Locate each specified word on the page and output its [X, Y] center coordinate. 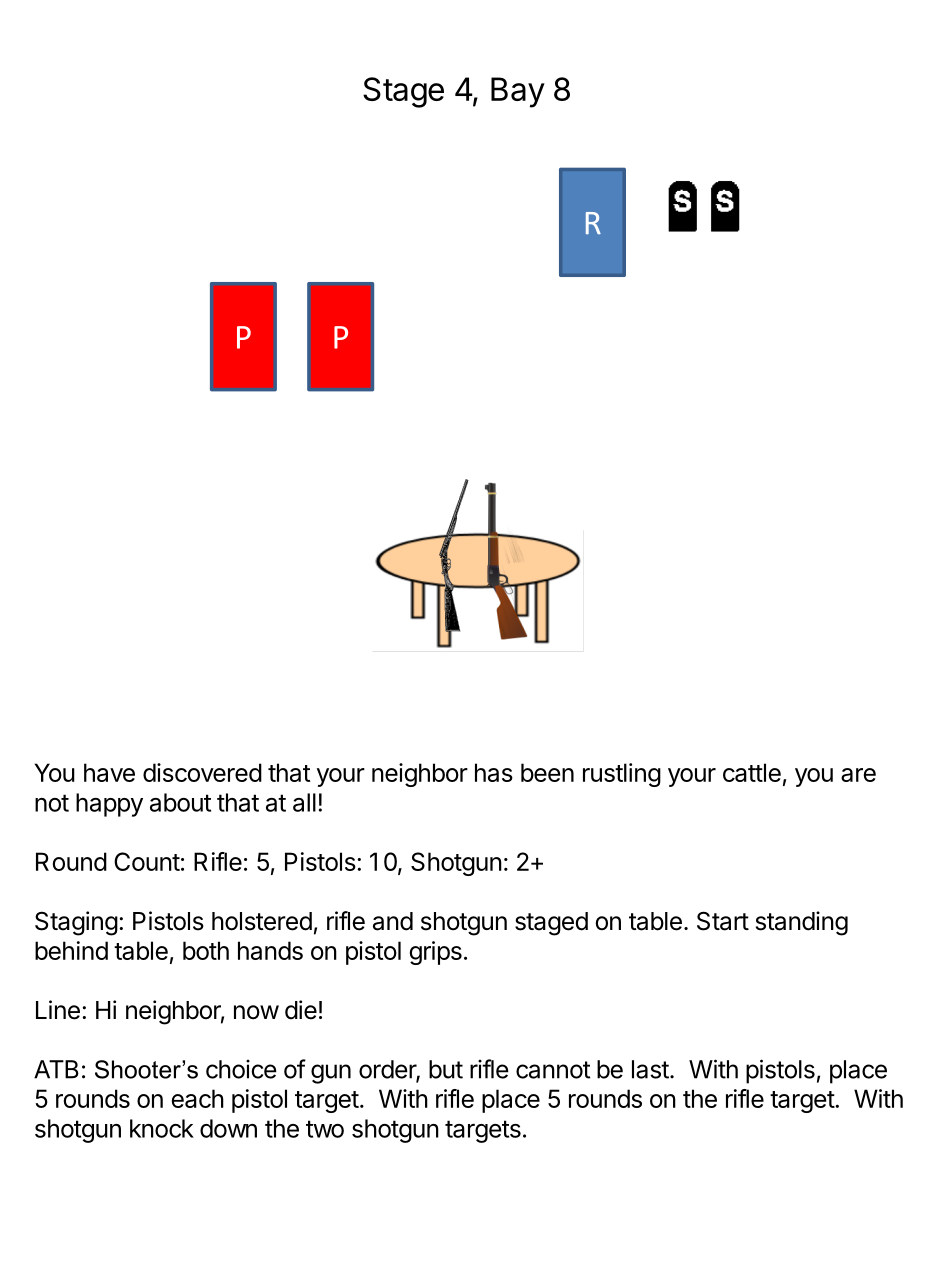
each [198, 1098]
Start [723, 921]
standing [802, 923]
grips [436, 953]
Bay [518, 92]
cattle [752, 772]
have [109, 772]
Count [147, 861]
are [858, 775]
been [547, 772]
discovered [202, 772]
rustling [622, 775]
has [494, 772]
